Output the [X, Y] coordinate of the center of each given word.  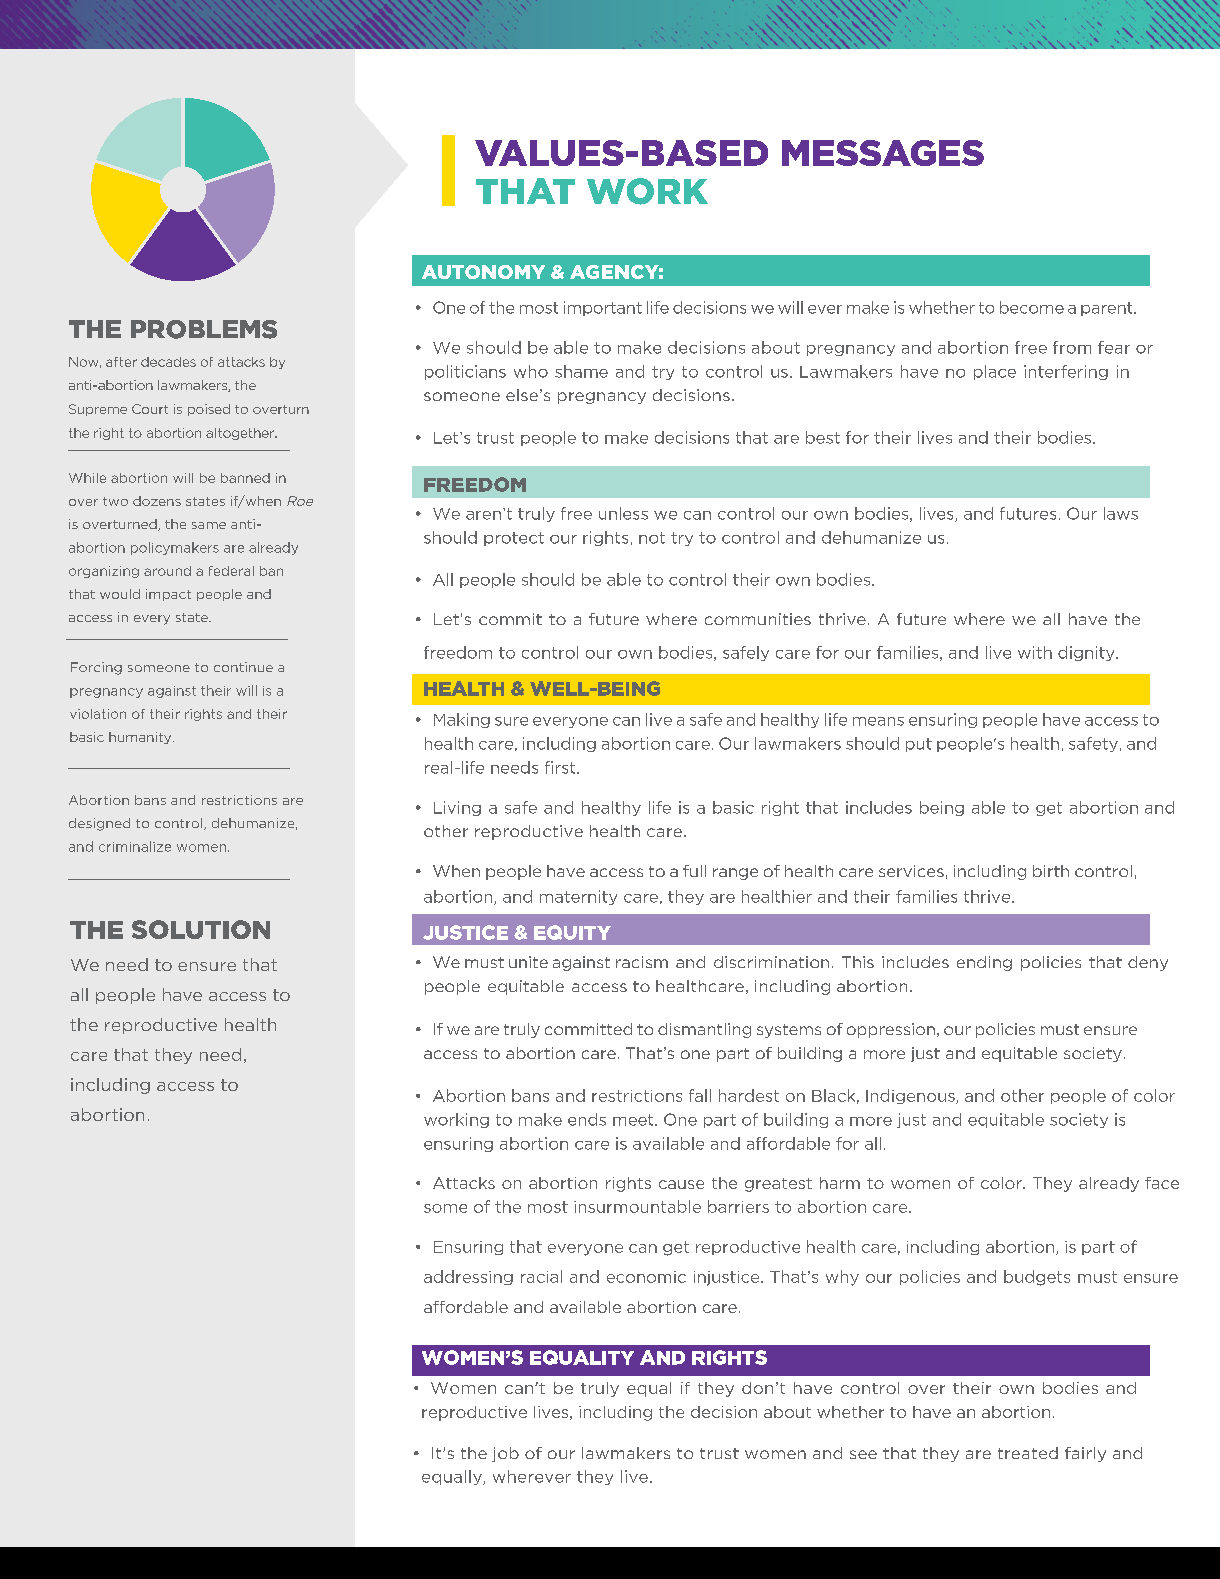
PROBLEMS [204, 329]
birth [1051, 871]
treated [1028, 1453]
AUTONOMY [483, 272]
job [505, 1454]
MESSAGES [883, 153]
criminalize [135, 846]
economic [646, 1277]
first [561, 767]
